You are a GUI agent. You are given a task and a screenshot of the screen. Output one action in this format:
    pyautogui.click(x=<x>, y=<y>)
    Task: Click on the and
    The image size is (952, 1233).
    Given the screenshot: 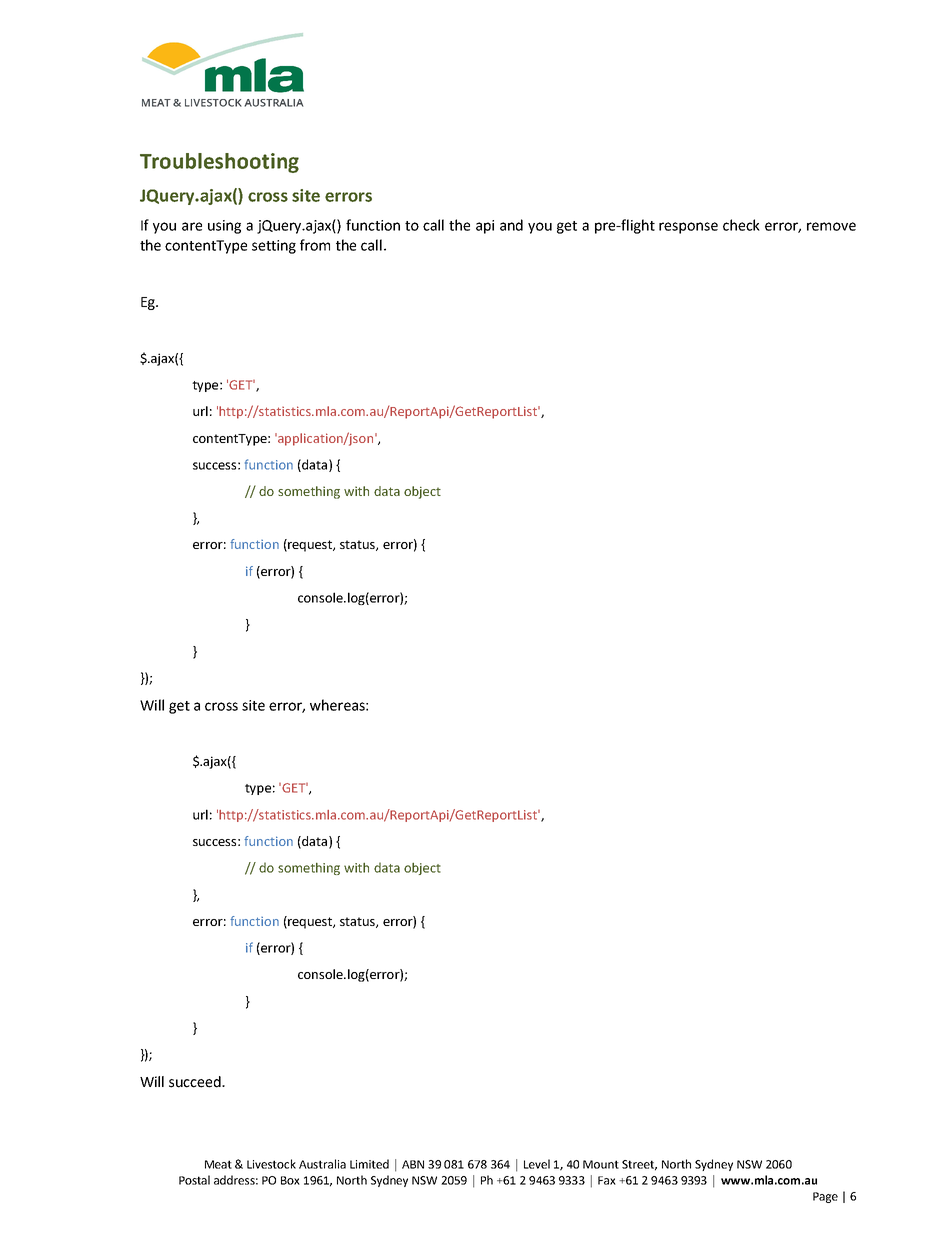 What is the action you would take?
    pyautogui.click(x=511, y=225)
